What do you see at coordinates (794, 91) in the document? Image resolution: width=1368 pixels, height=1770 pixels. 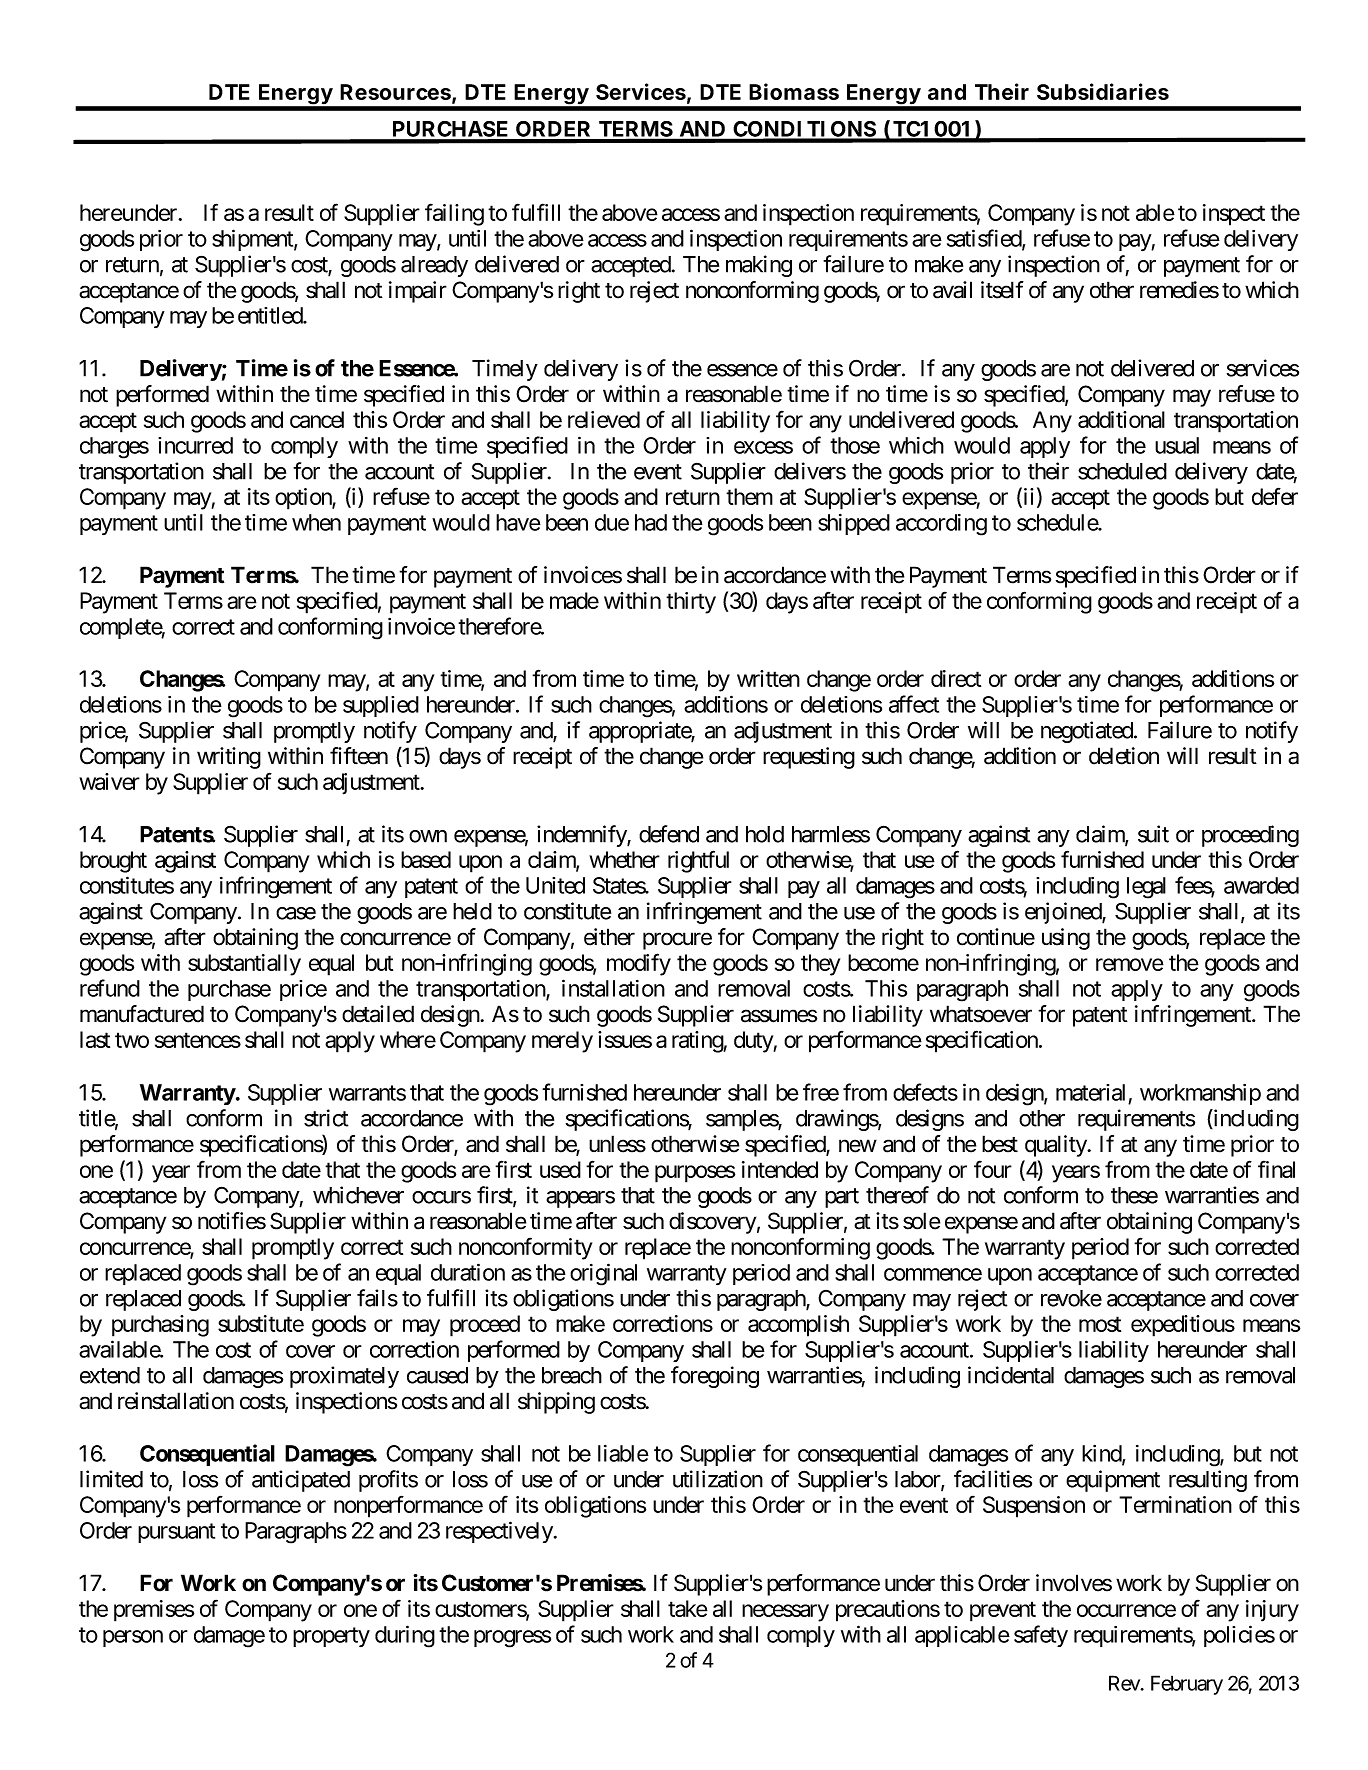 I see `Biomass` at bounding box center [794, 91].
